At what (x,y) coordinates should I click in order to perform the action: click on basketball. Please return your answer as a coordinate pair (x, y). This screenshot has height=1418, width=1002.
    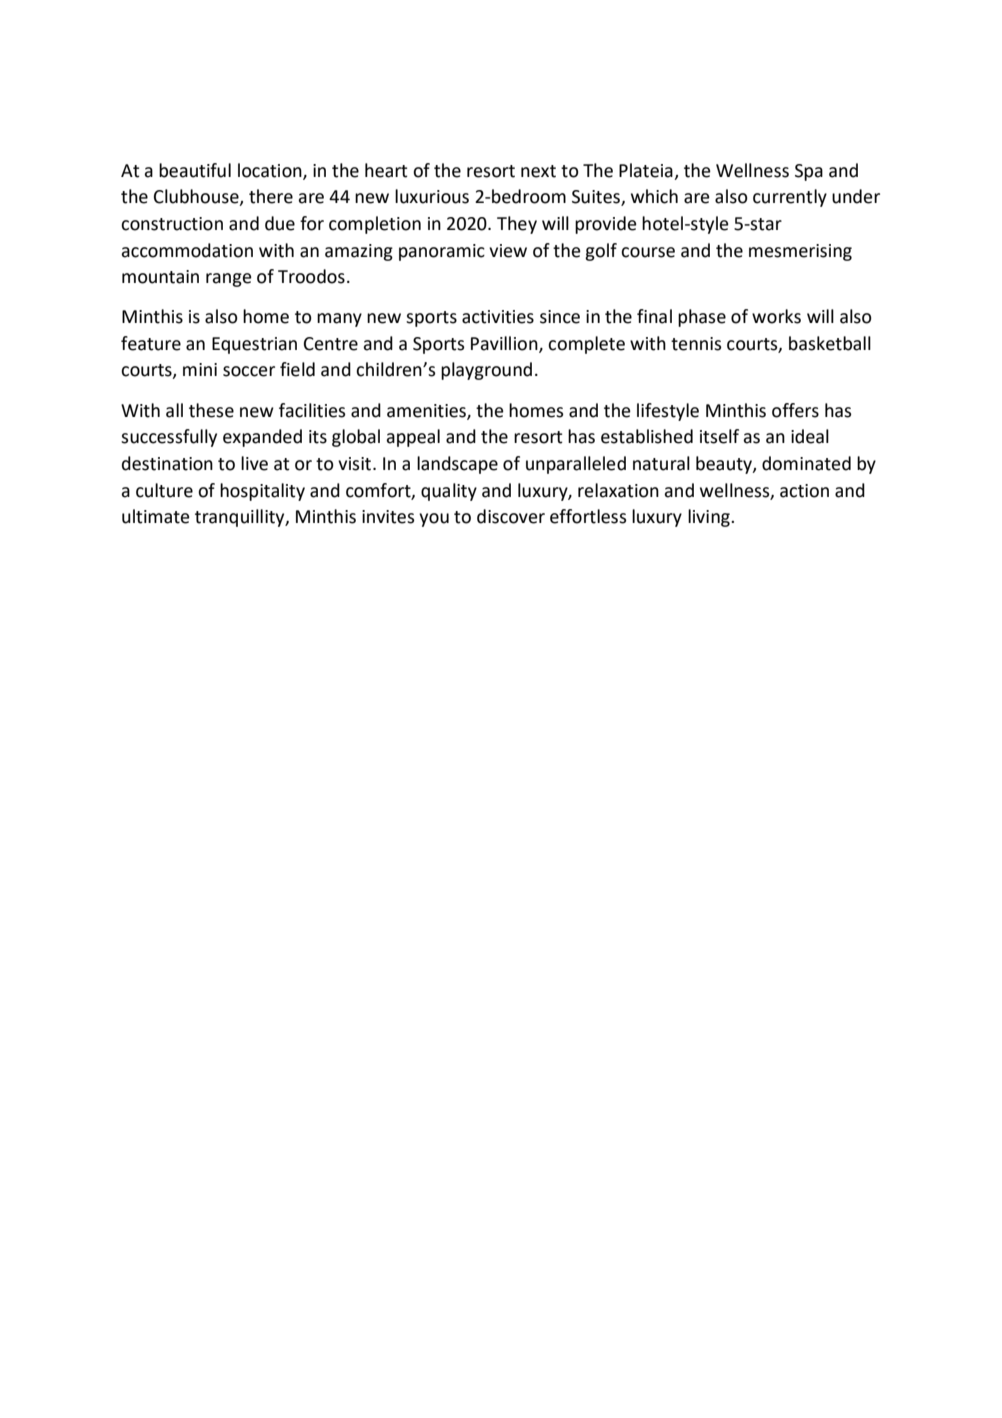
    Looking at the image, I should click on (830, 343).
